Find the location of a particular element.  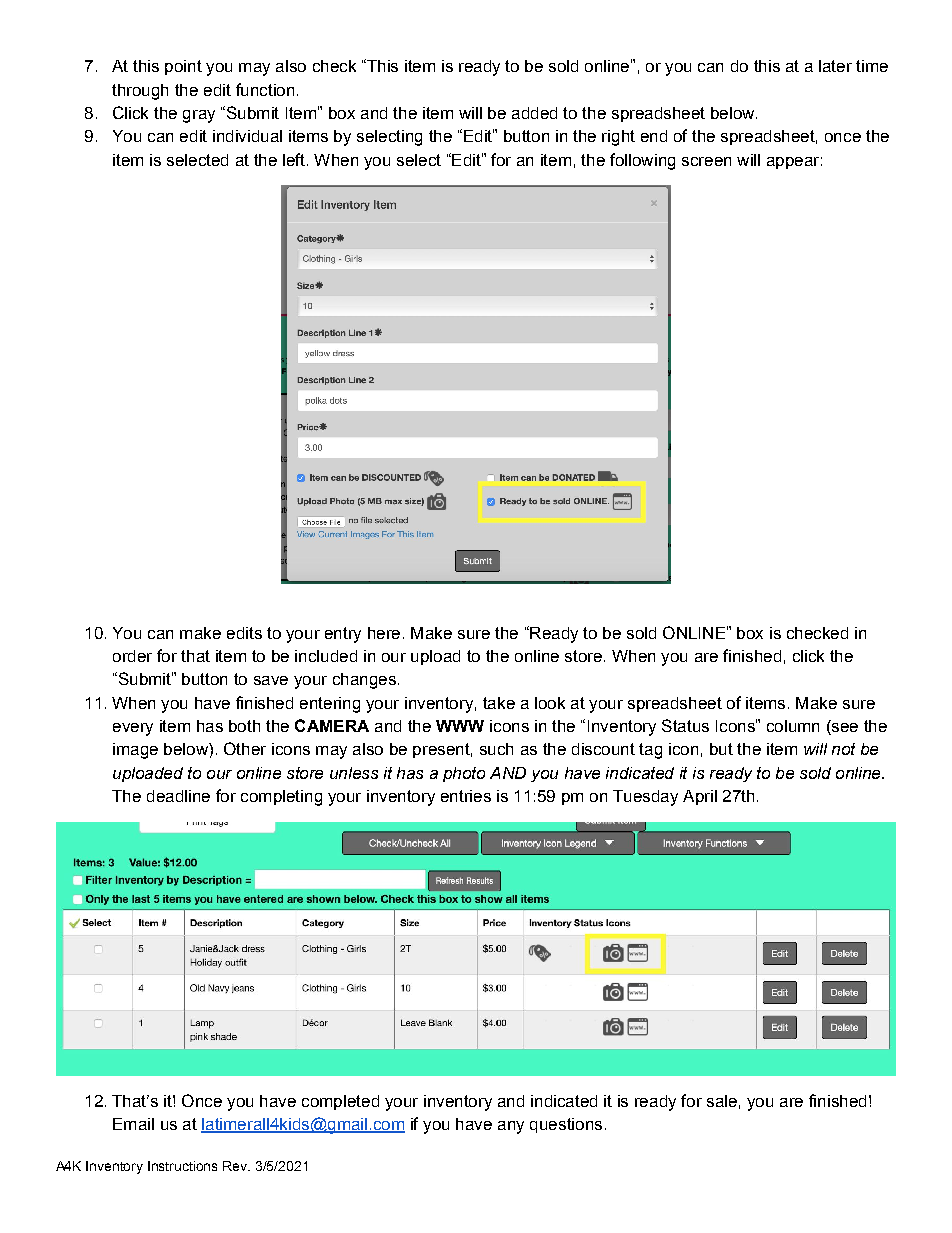

gray is located at coordinates (199, 116).
